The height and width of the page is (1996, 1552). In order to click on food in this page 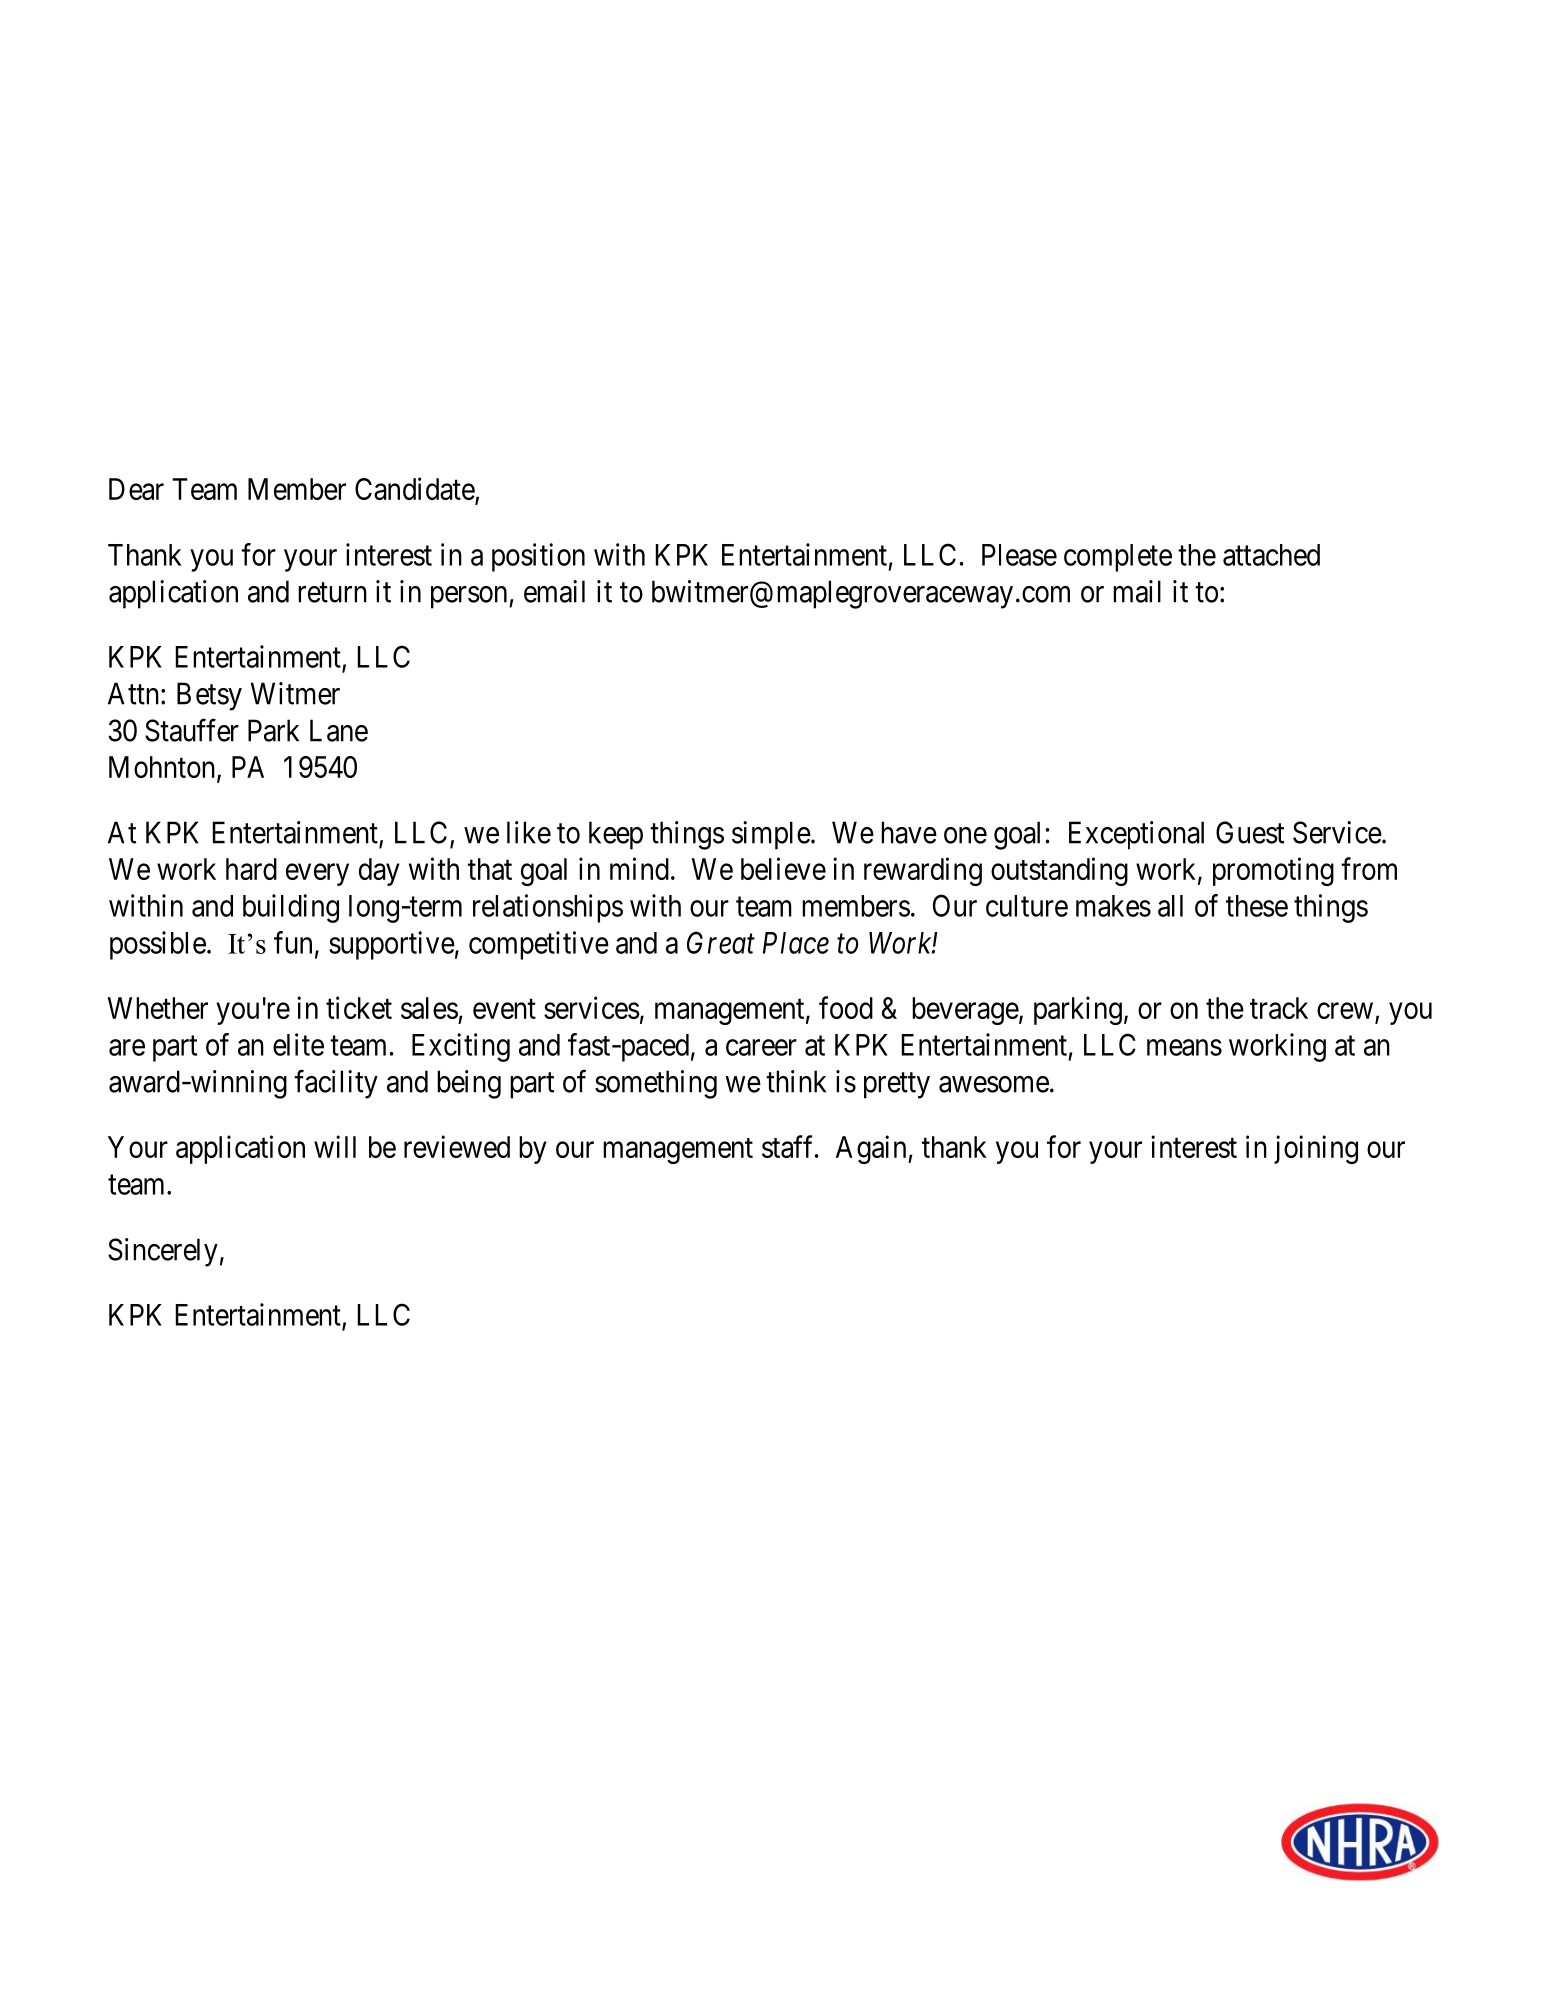, I will do `click(846, 1007)`.
